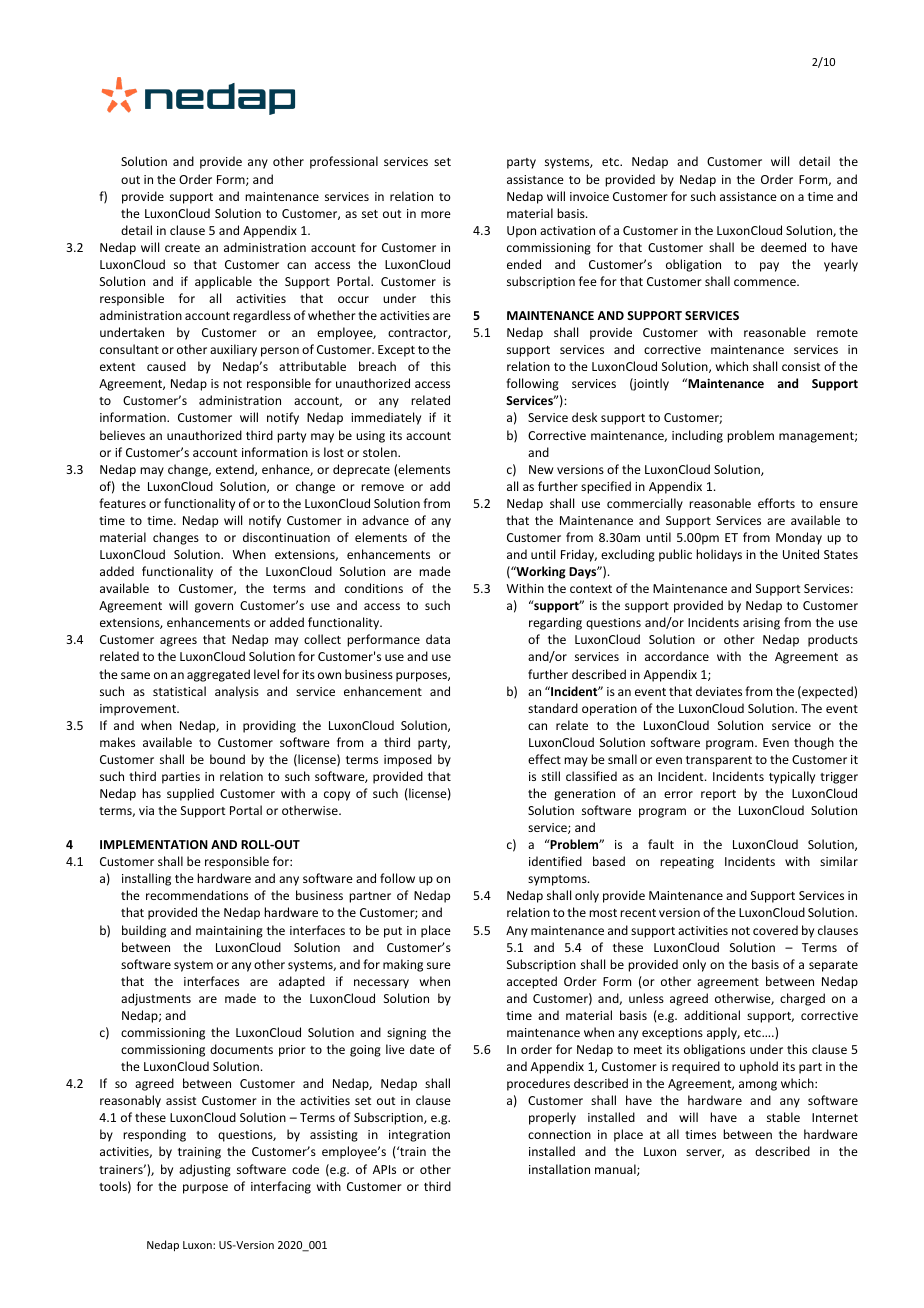  What do you see at coordinates (438, 639) in the document?
I see `data` at bounding box center [438, 639].
